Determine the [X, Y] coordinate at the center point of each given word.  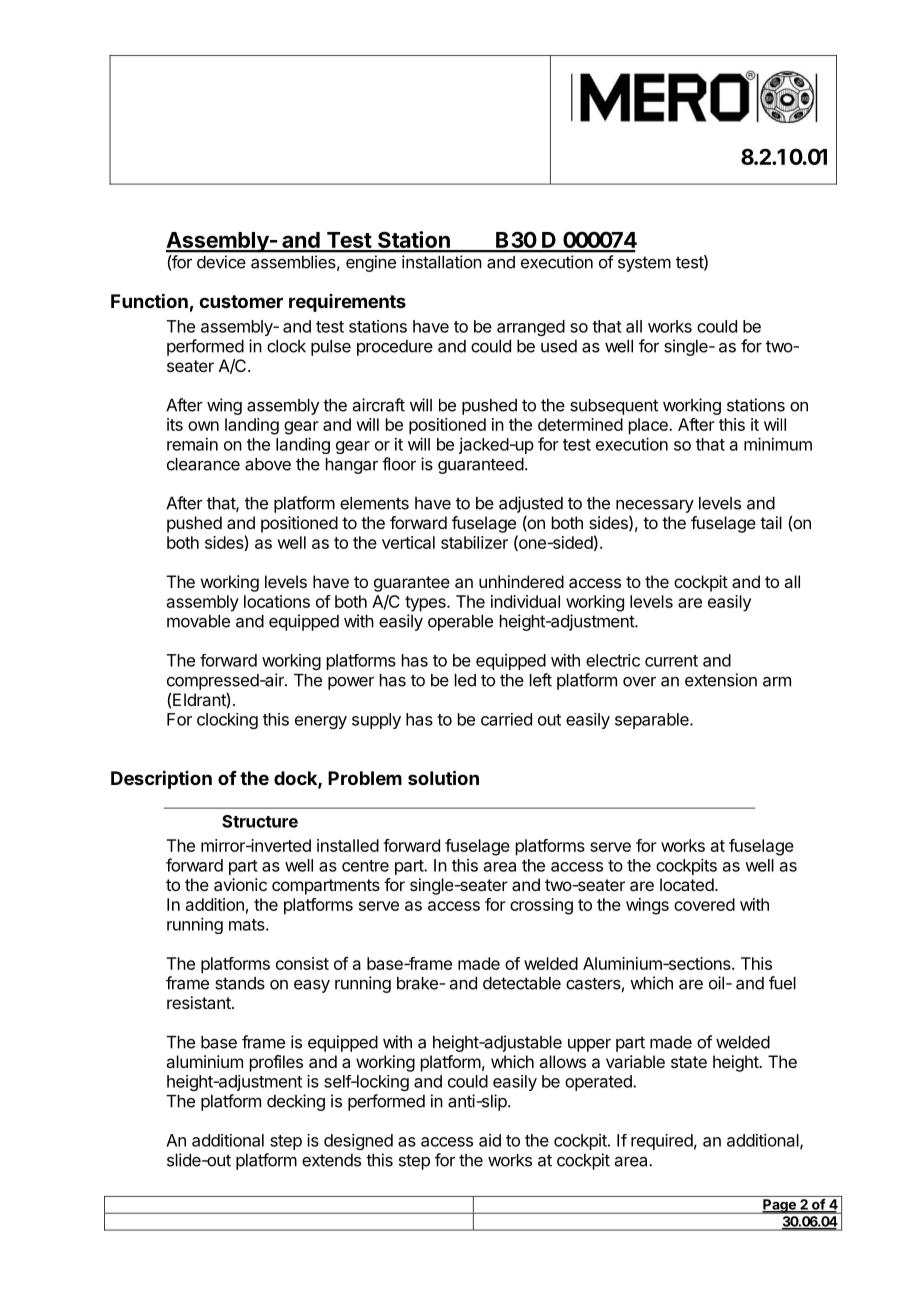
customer [241, 301]
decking [296, 1102]
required [662, 1142]
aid [490, 1140]
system [644, 264]
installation [441, 262]
